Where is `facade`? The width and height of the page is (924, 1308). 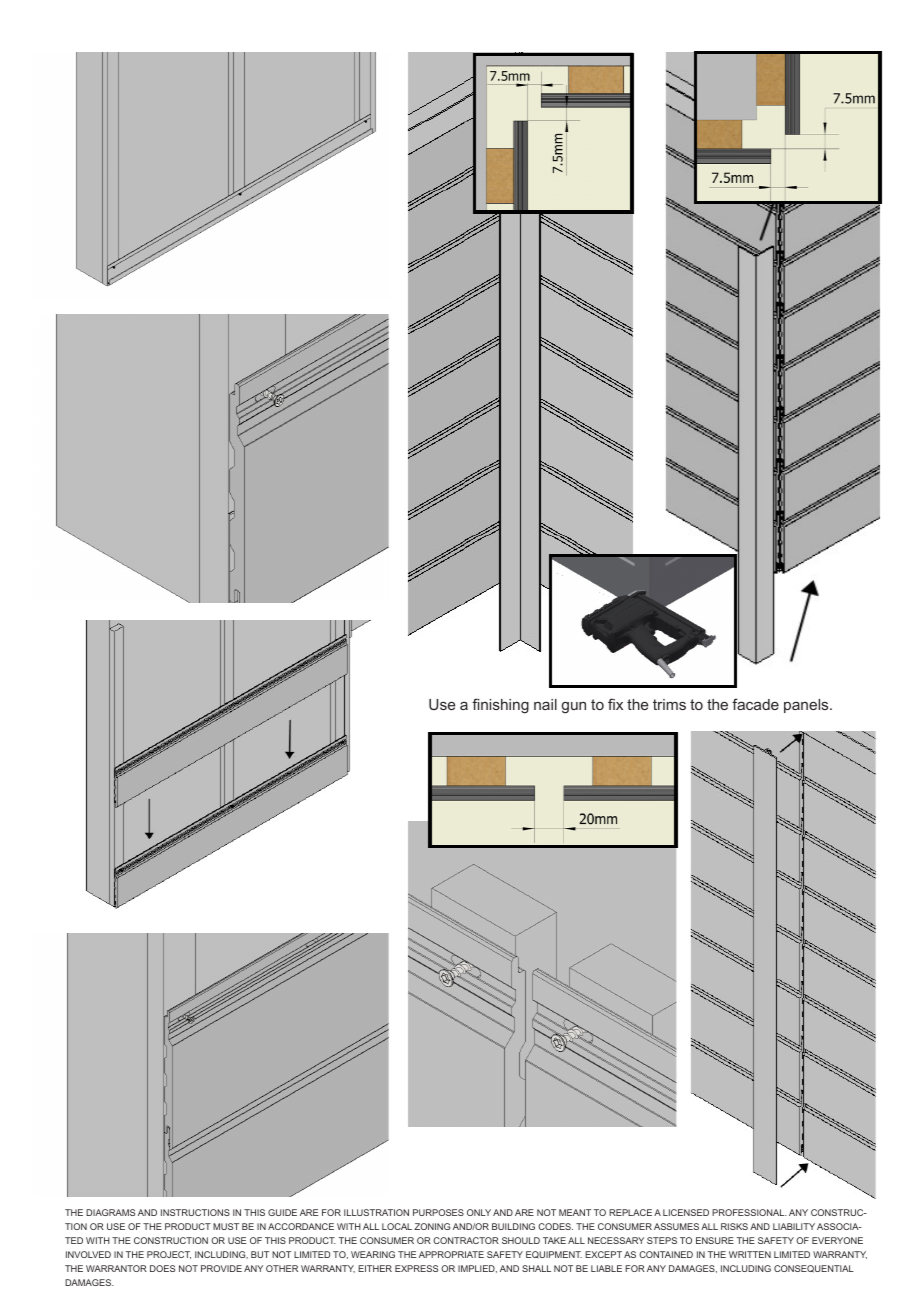 facade is located at coordinates (755, 704).
